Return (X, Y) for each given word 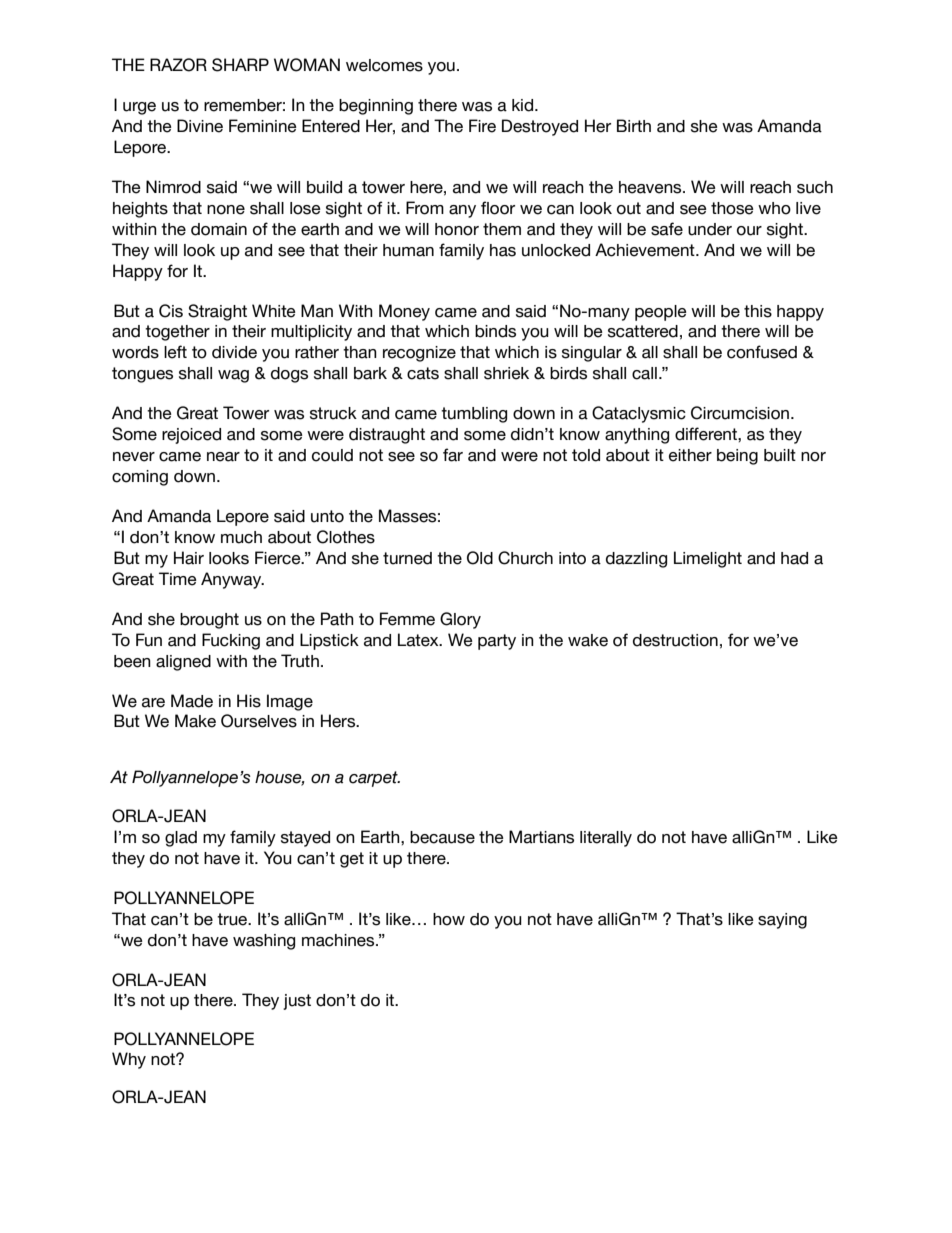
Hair (189, 558)
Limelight (708, 559)
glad (181, 839)
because (442, 837)
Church (525, 558)
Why (129, 1060)
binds (495, 331)
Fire (482, 126)
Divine (200, 126)
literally (606, 839)
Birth (634, 125)
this (758, 311)
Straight (217, 312)
